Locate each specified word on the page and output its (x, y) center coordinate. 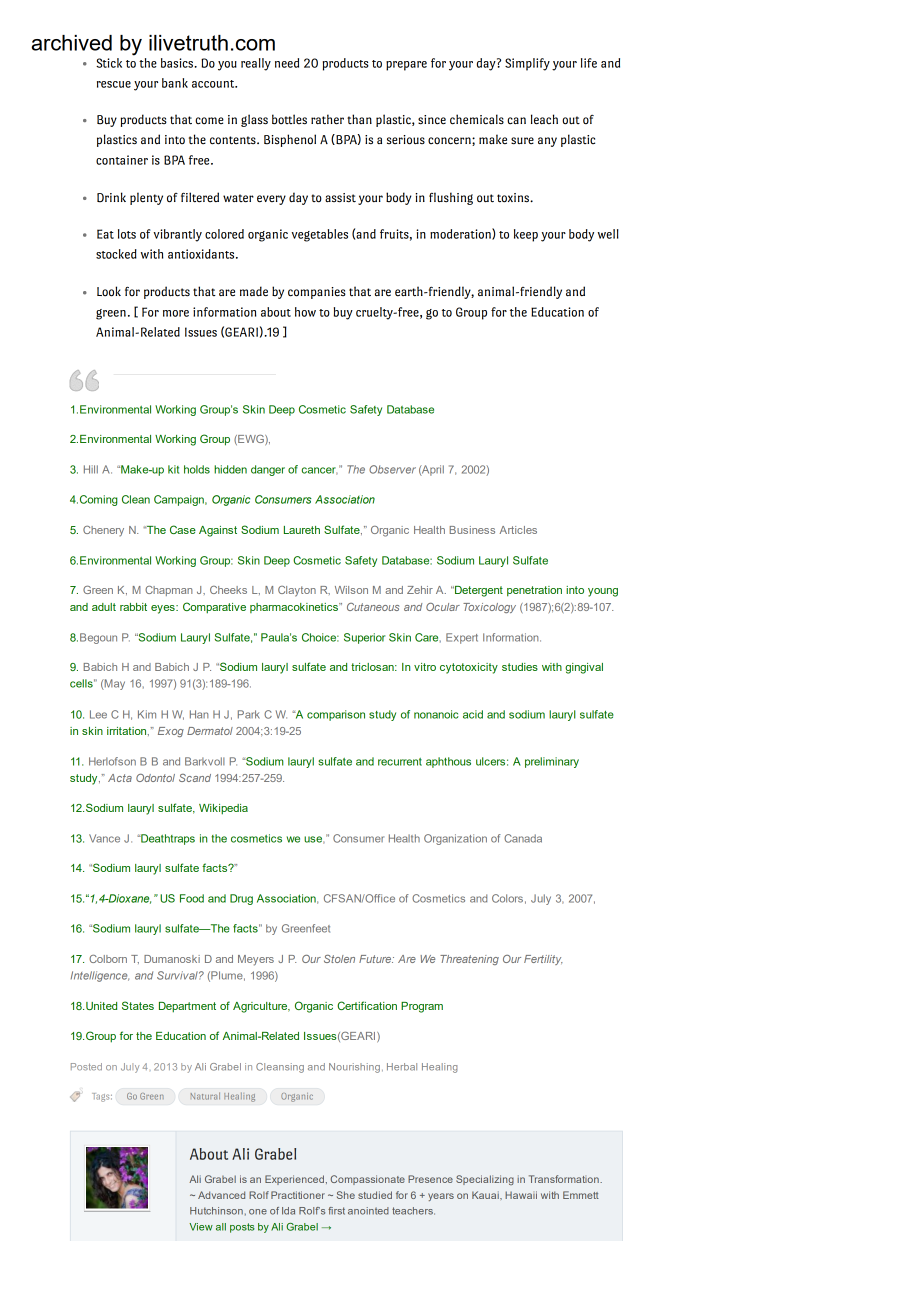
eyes (164, 609)
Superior (364, 638)
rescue (114, 84)
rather (327, 119)
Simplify (527, 64)
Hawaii (521, 1195)
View (201, 1227)
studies (520, 667)
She (346, 1195)
